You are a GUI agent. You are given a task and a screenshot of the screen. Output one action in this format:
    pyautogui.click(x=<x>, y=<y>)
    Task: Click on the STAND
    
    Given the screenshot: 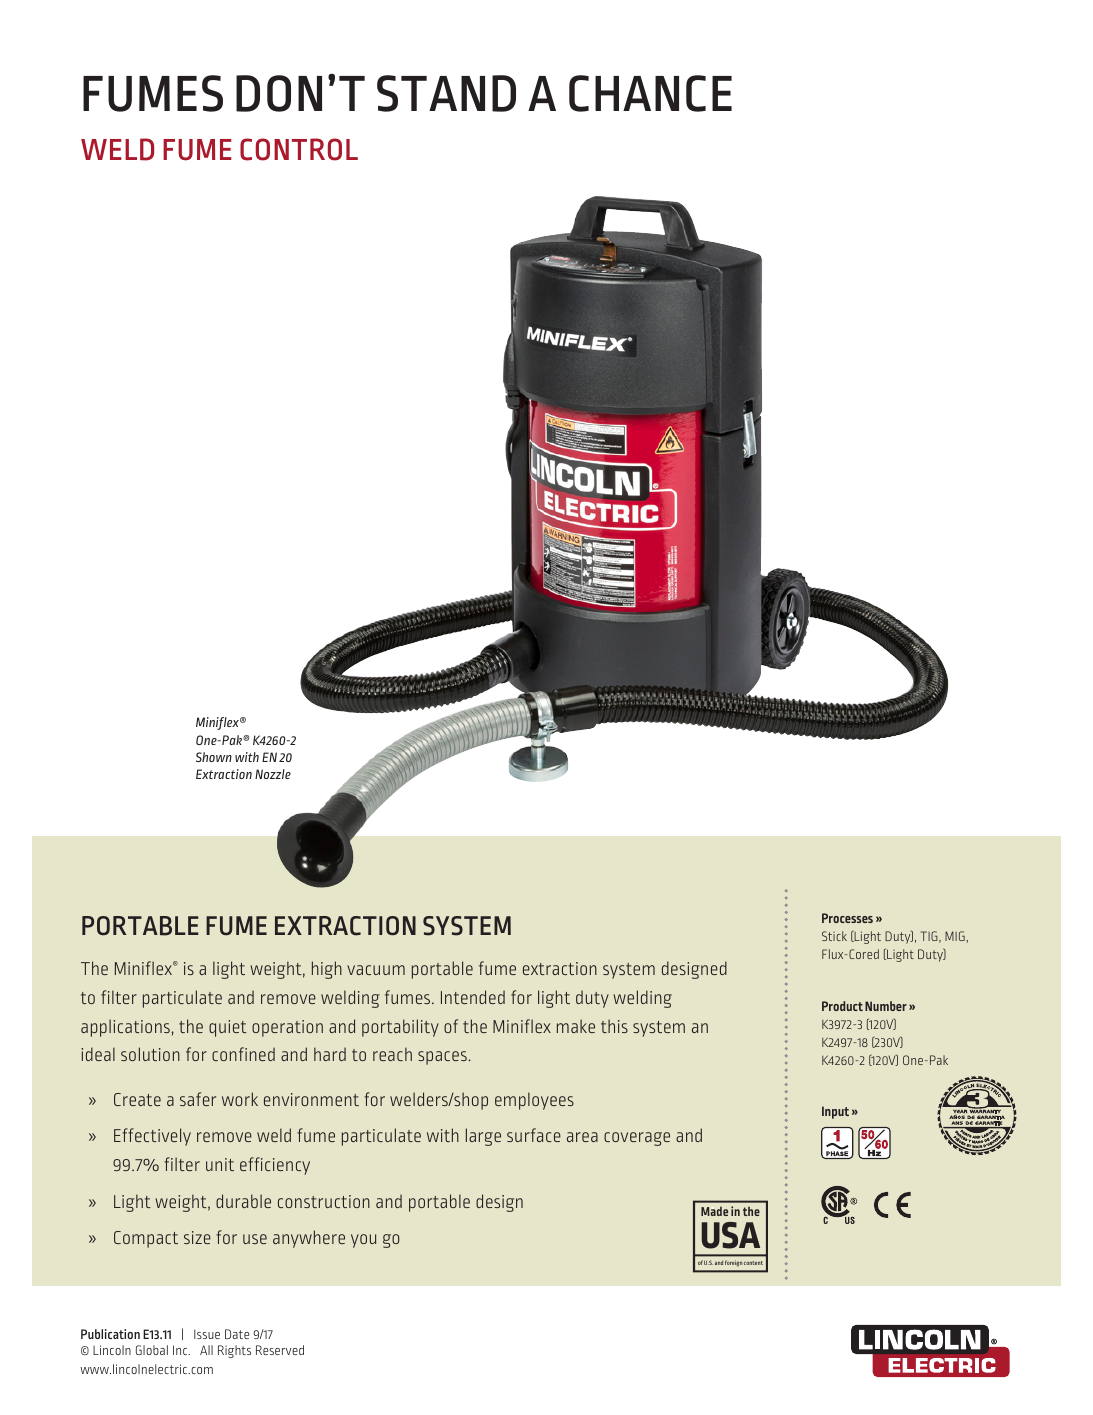 What is the action you would take?
    pyautogui.click(x=446, y=93)
